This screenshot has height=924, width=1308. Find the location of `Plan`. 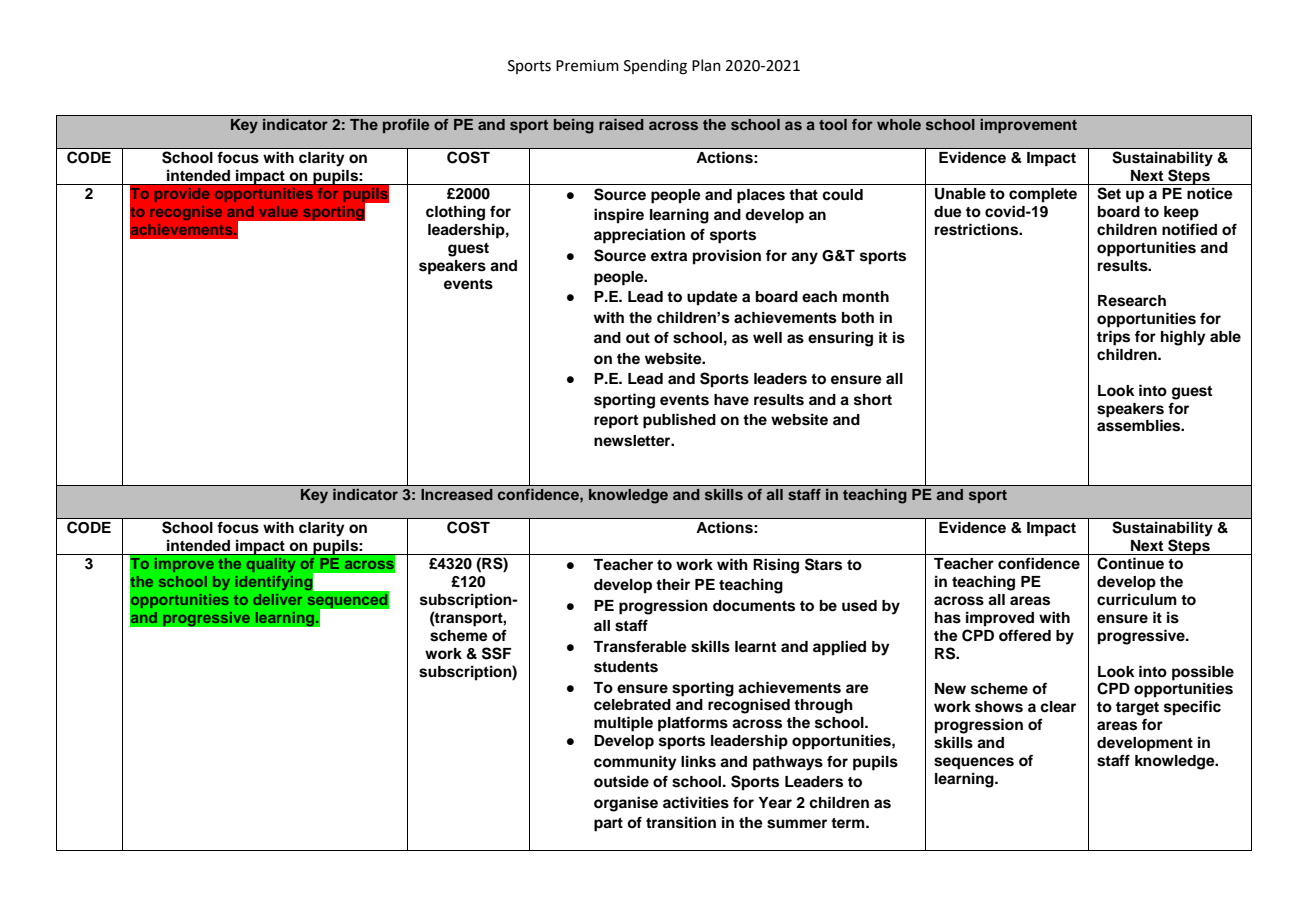

Plan is located at coordinates (706, 65).
